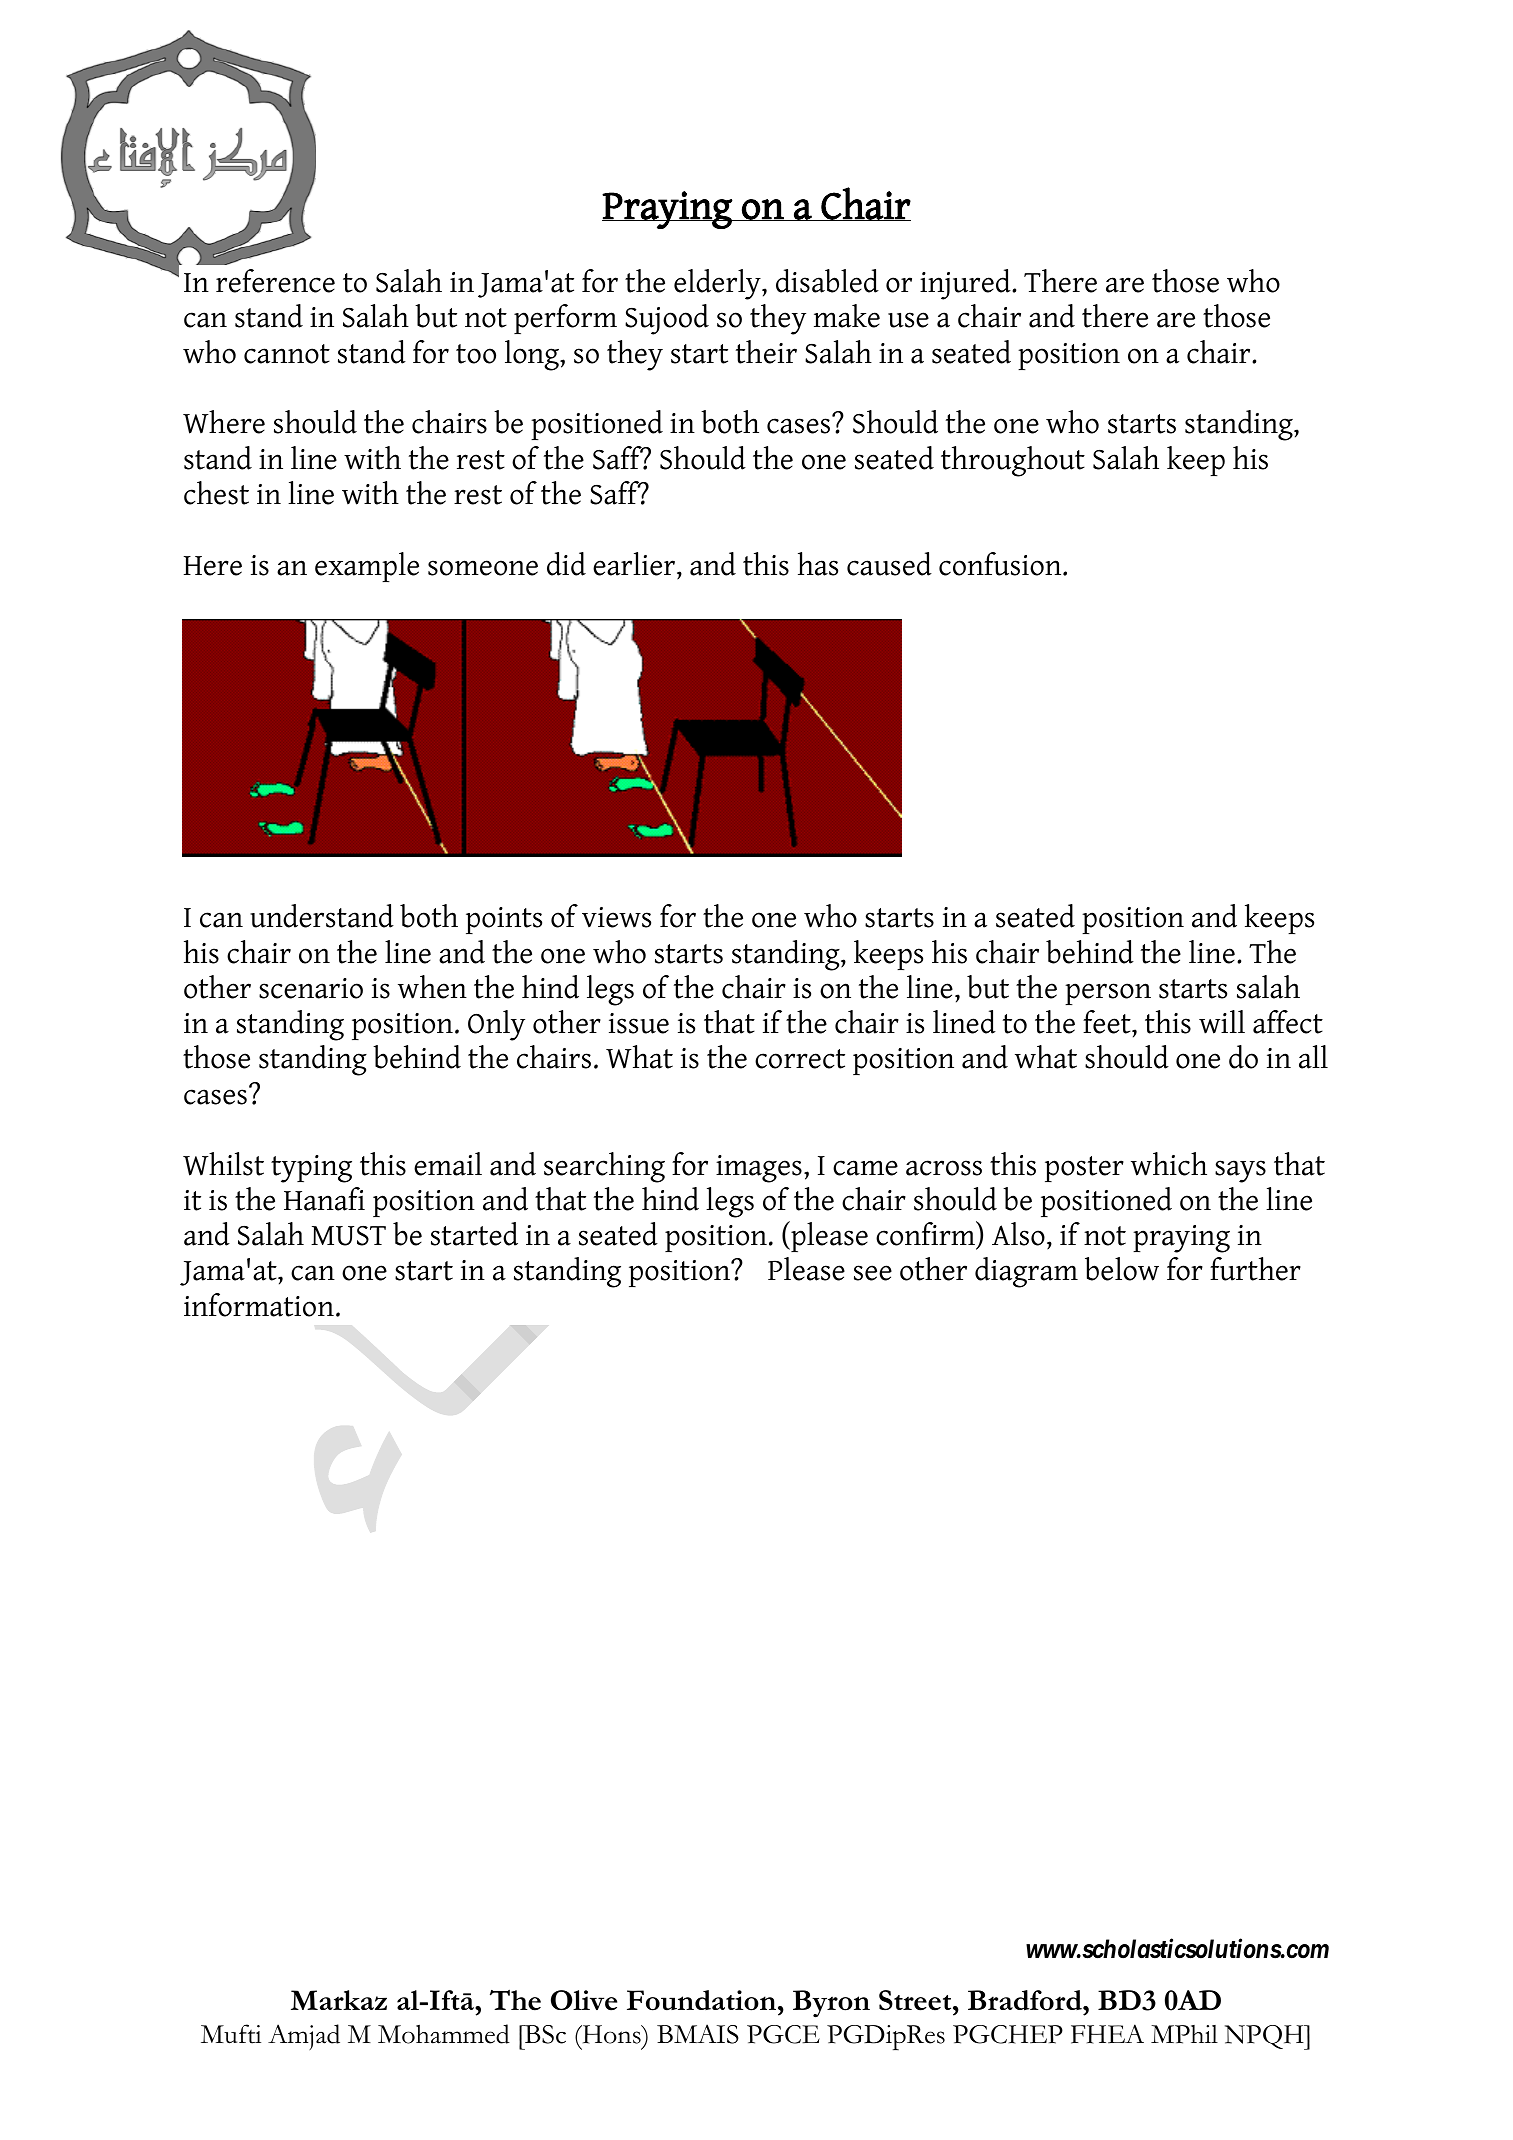 The image size is (1513, 2140). I want to click on injured, so click(966, 284).
